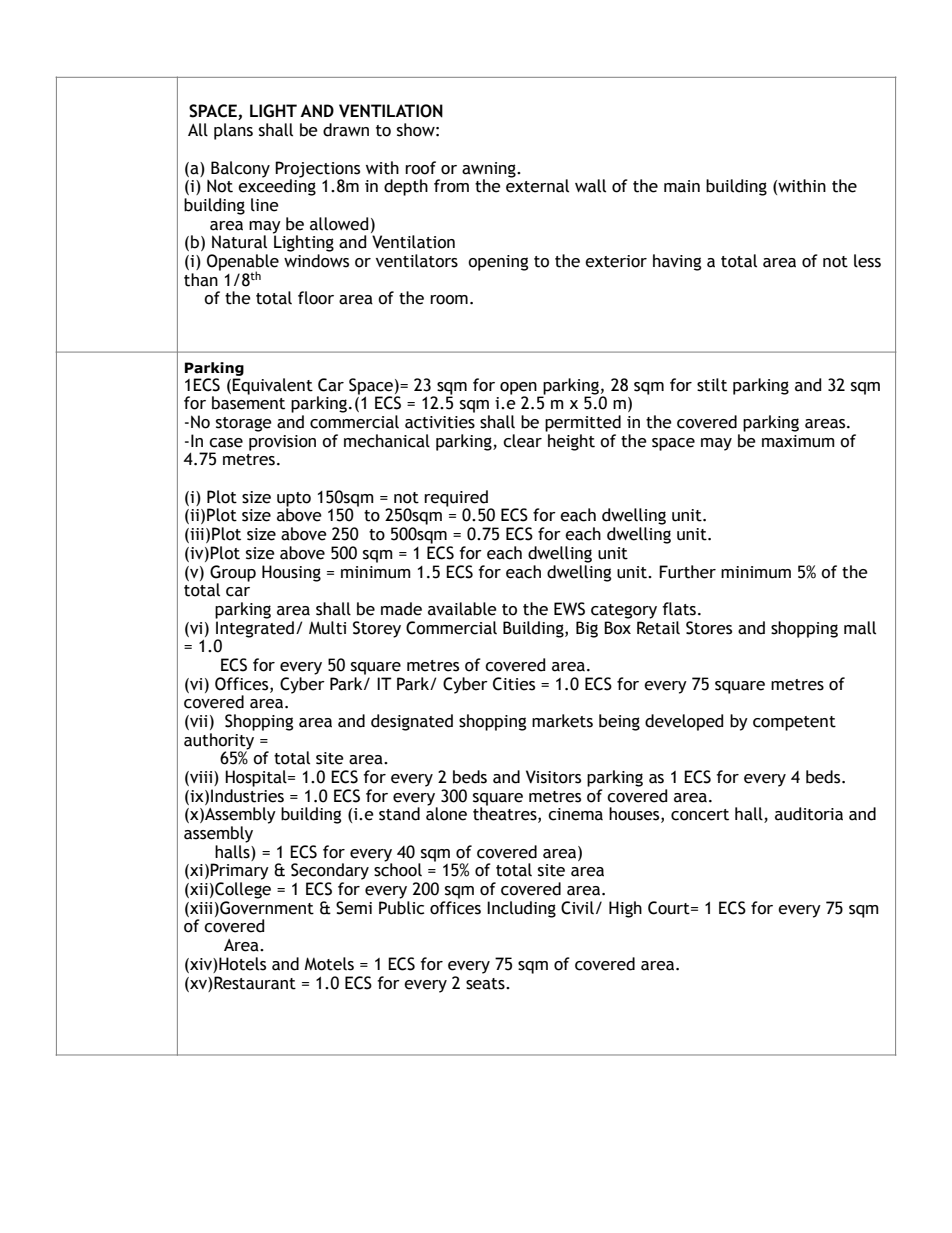  Describe the element at coordinates (317, 169) in the screenshot. I see `Projections` at that location.
